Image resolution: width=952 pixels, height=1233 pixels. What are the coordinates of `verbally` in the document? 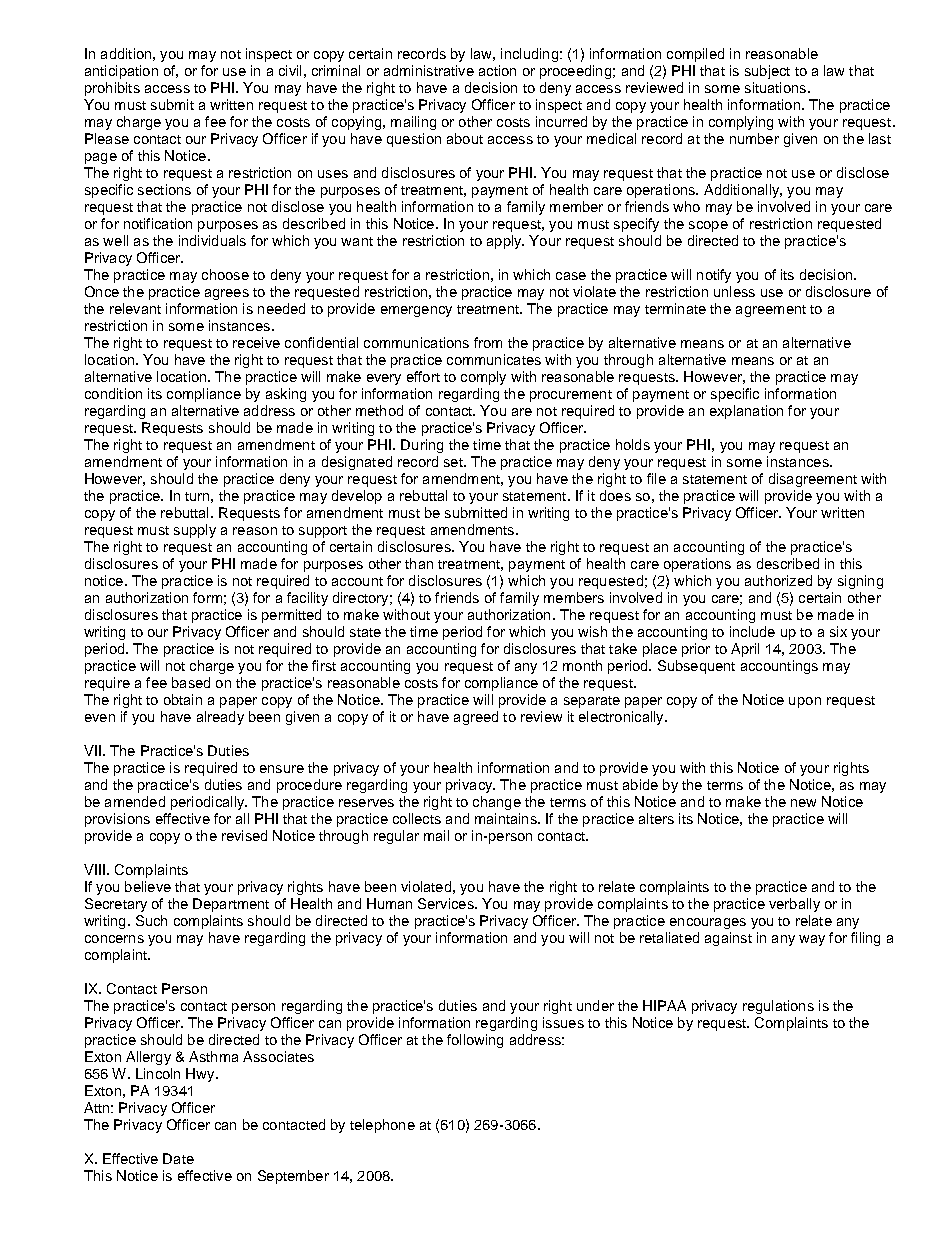 It's located at (794, 905).
